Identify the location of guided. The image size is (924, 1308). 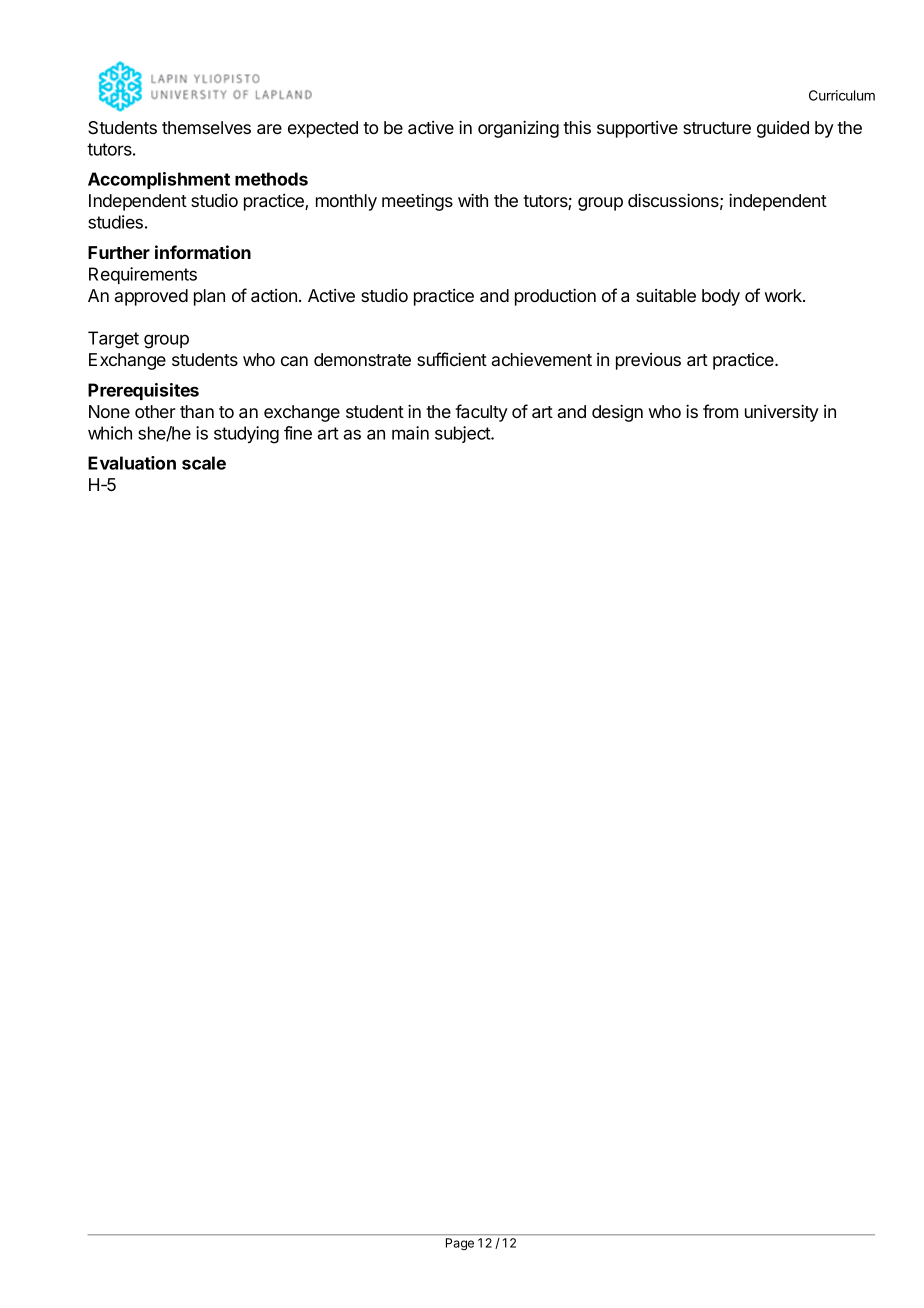
(783, 129).
